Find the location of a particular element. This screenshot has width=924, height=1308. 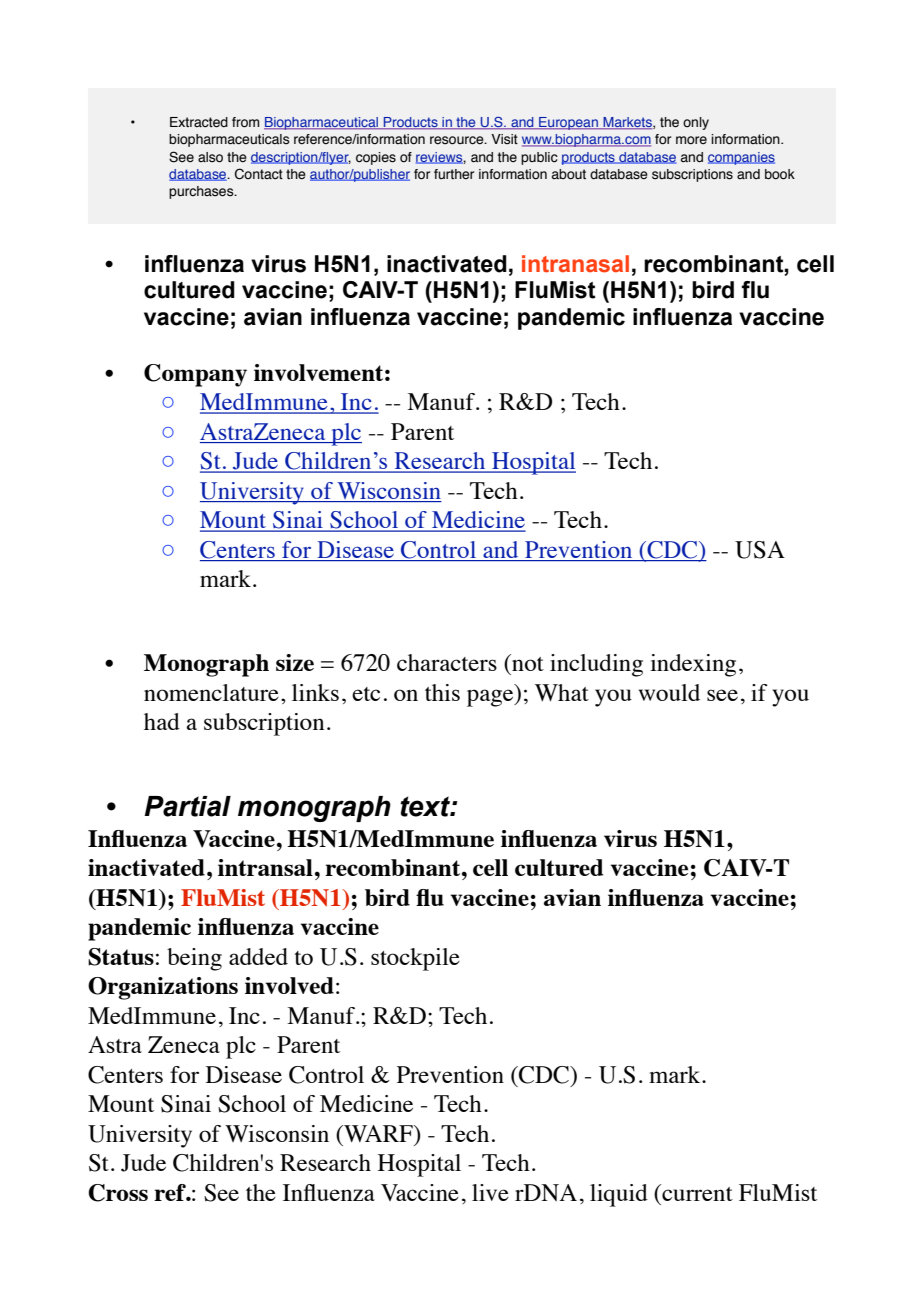

book is located at coordinates (780, 174).
